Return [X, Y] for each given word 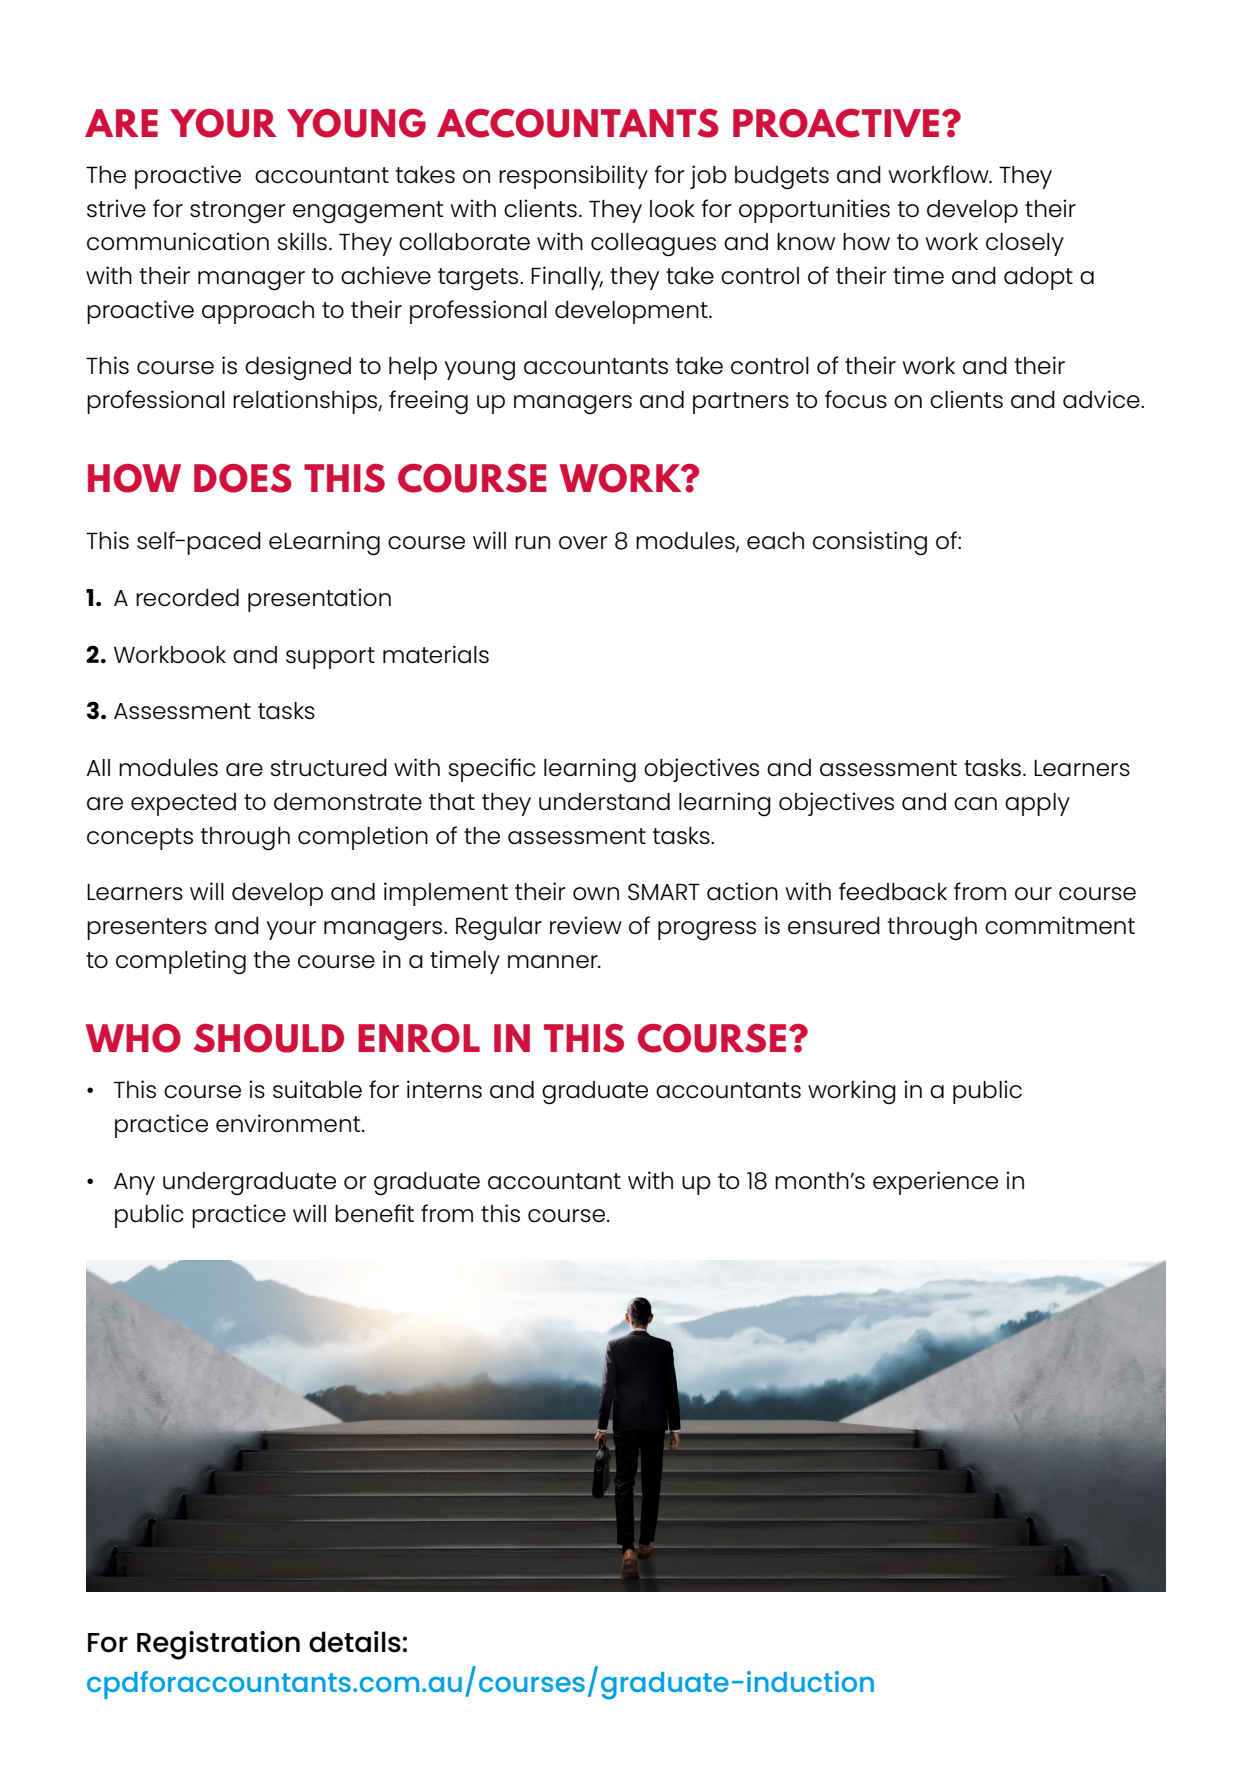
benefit [374, 1213]
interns [444, 1089]
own [596, 893]
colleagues [653, 245]
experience [935, 1183]
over [583, 542]
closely [1025, 244]
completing [181, 962]
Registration [218, 1645]
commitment [1060, 925]
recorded [187, 598]
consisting [870, 543]
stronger [238, 212]
